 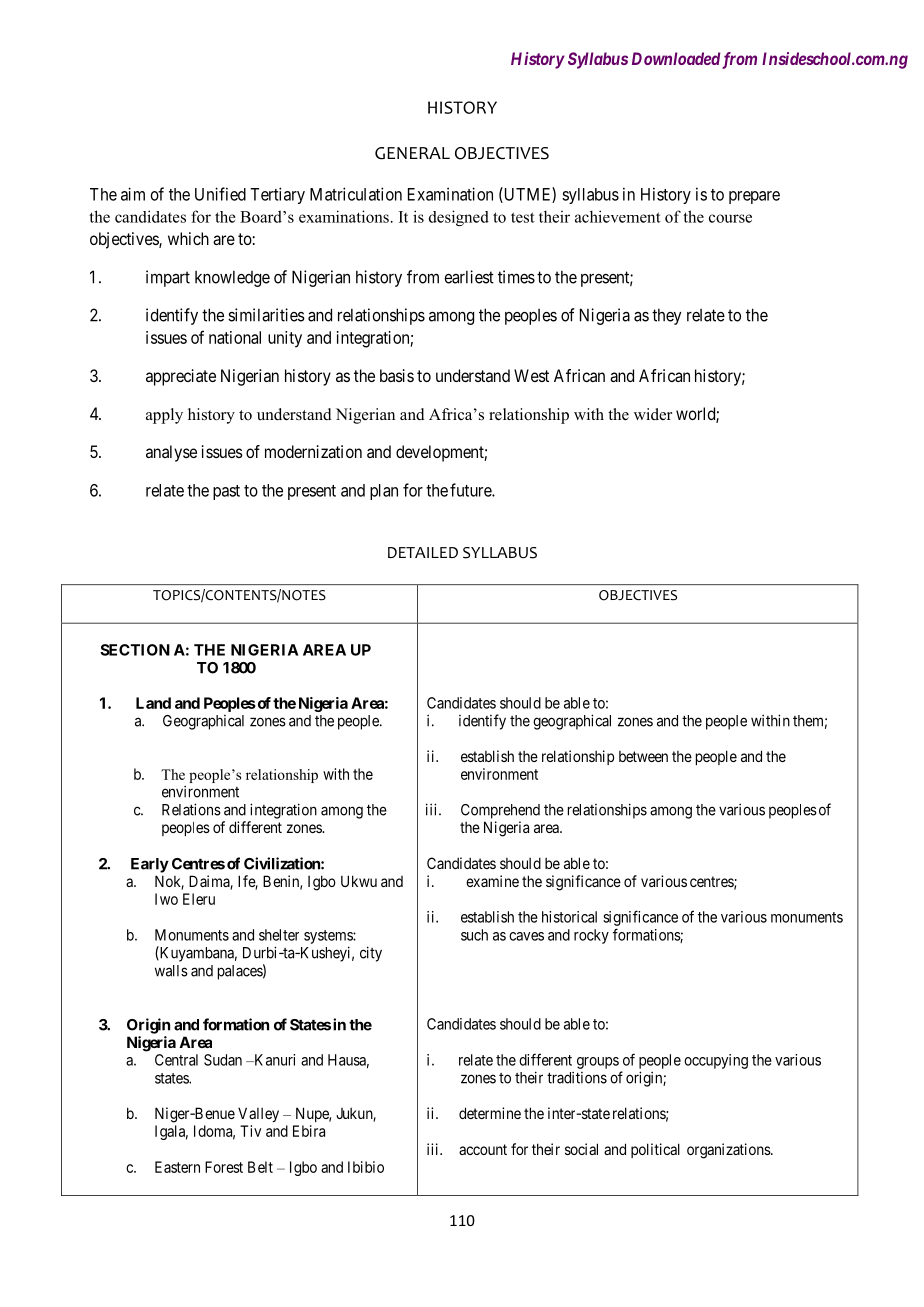 I want to click on between, so click(x=643, y=756).
